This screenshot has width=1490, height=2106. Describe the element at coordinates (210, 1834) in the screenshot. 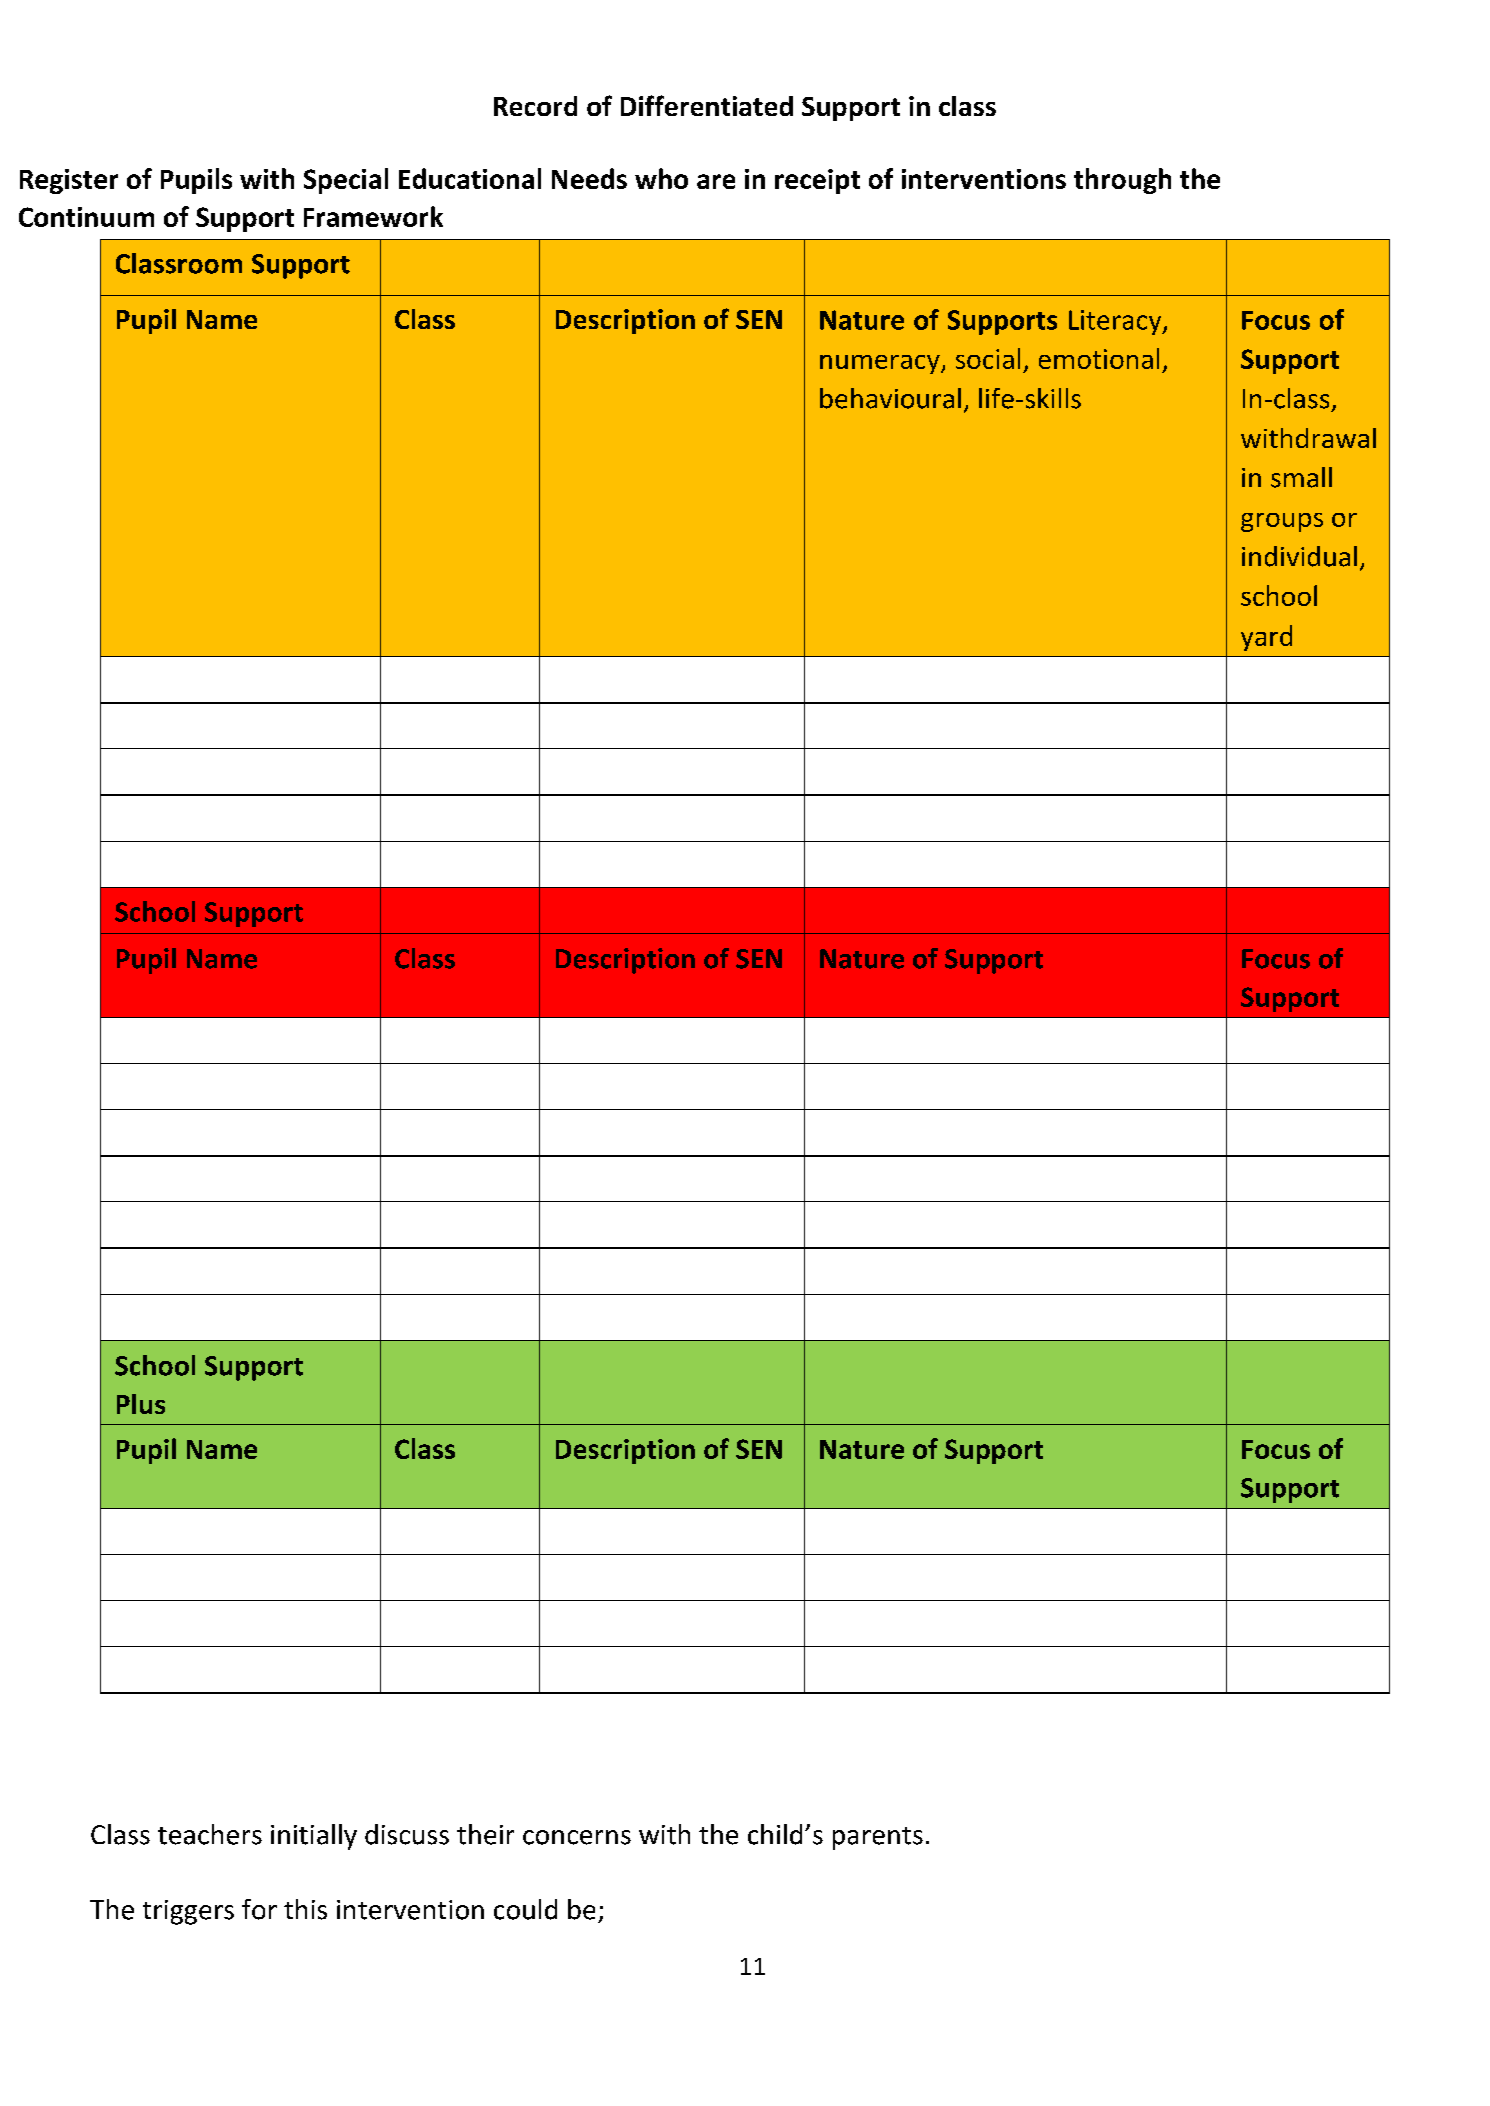

I see `teachers` at that location.
